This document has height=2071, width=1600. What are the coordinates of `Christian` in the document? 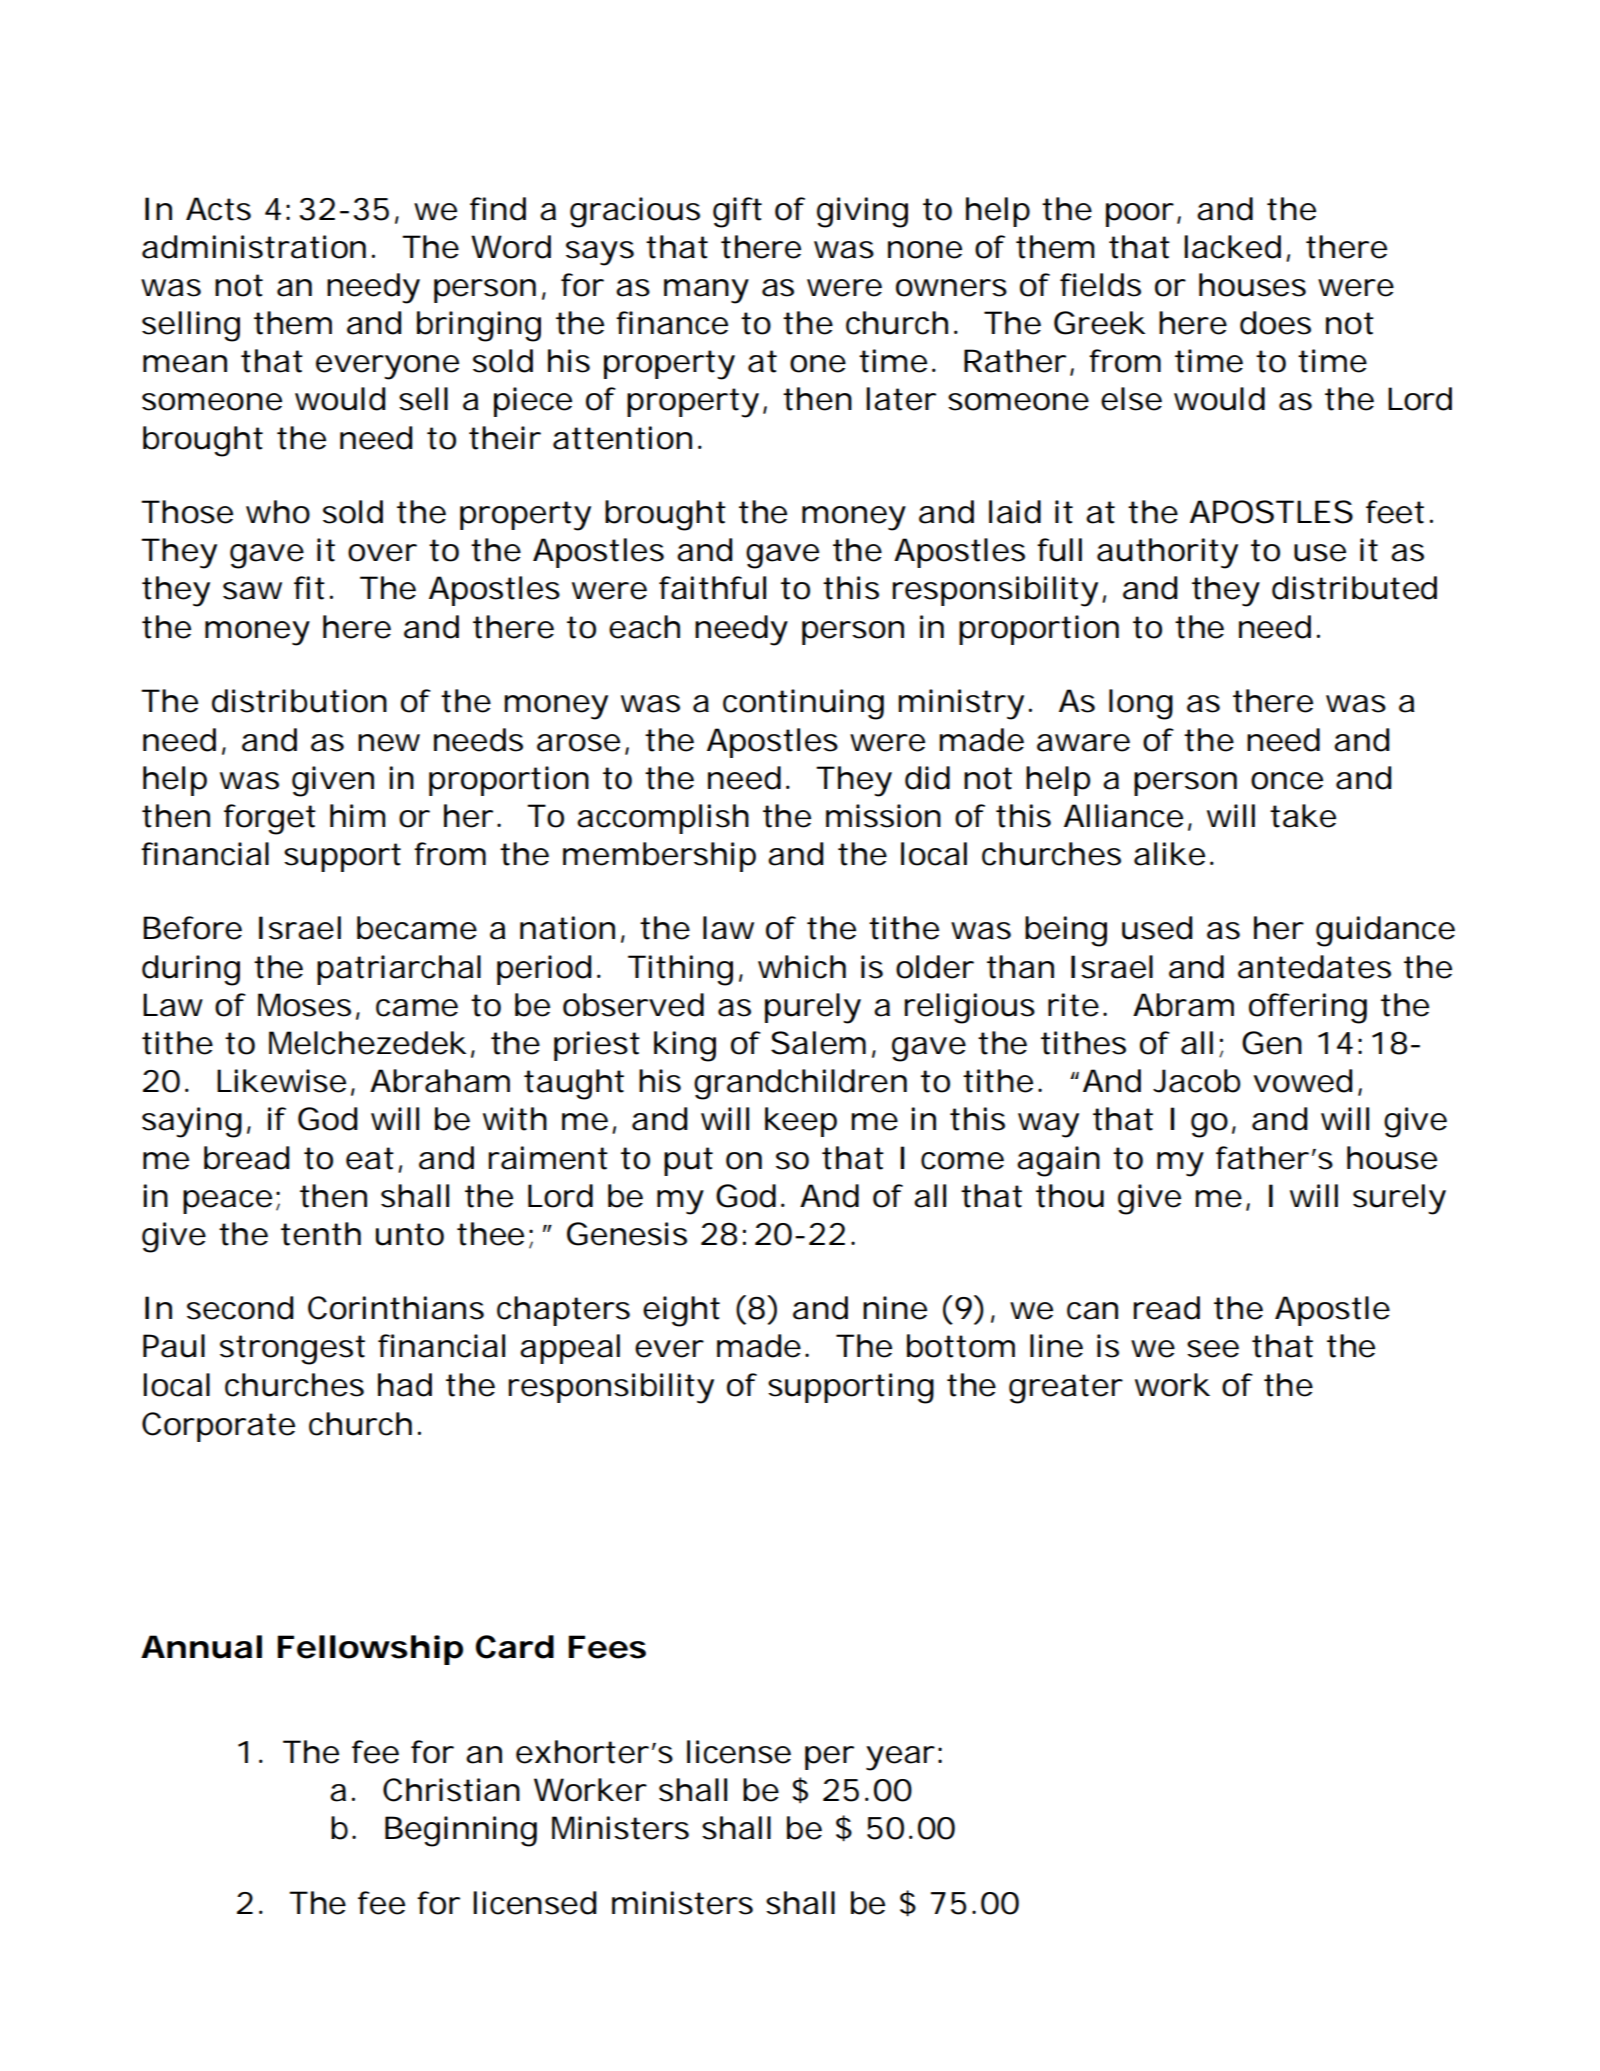 It's located at (451, 1790).
